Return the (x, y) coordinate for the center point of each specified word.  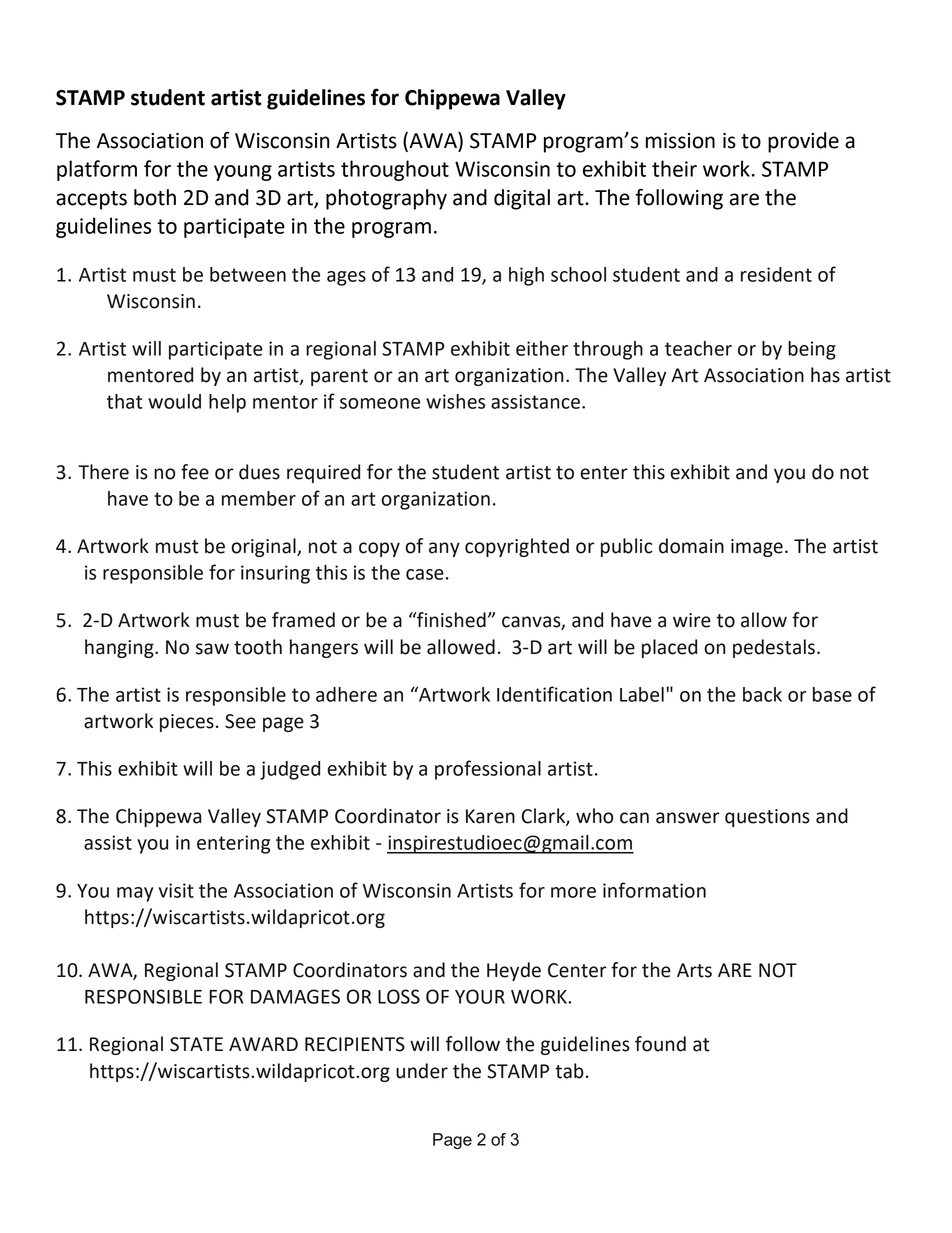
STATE (196, 1044)
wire (692, 620)
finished (450, 620)
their (674, 168)
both (155, 197)
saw (212, 649)
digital (522, 199)
